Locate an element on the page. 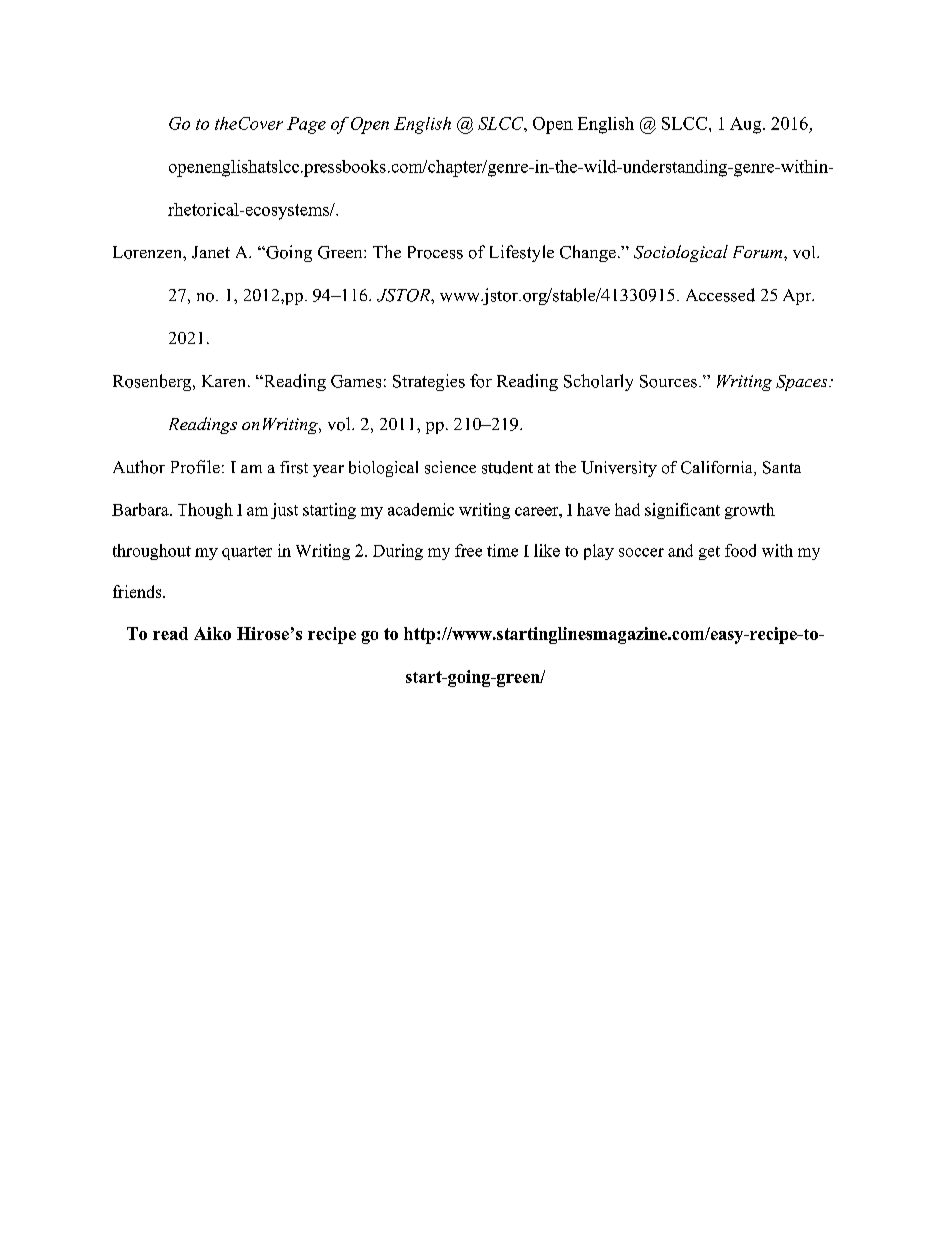  Karen is located at coordinates (225, 381).
